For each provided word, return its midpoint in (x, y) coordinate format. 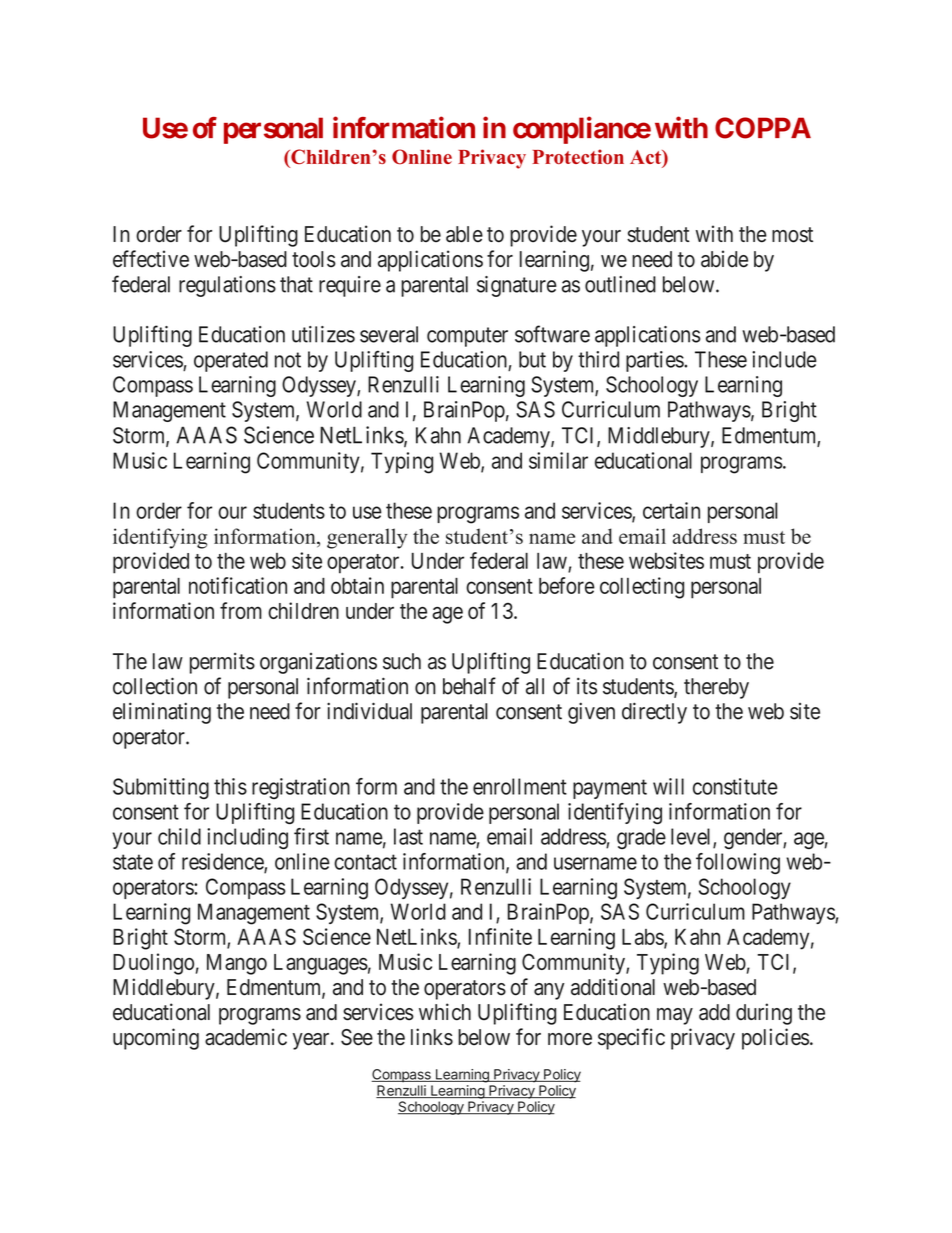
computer (467, 337)
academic (246, 1037)
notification (238, 585)
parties (655, 361)
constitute (735, 786)
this (230, 786)
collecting (642, 588)
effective (151, 259)
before (567, 585)
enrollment (520, 786)
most (792, 235)
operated (231, 361)
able (464, 234)
